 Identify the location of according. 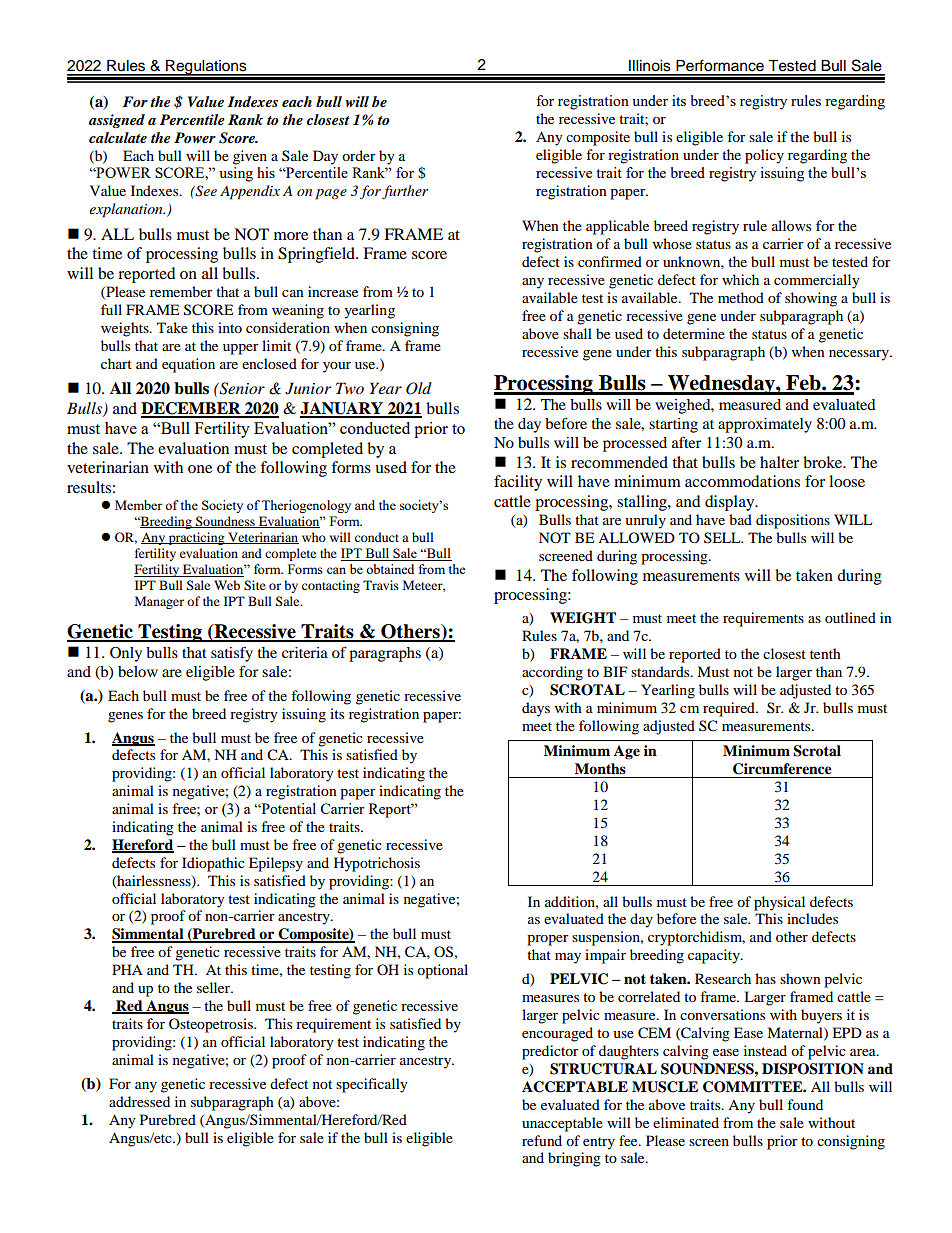
(552, 673).
